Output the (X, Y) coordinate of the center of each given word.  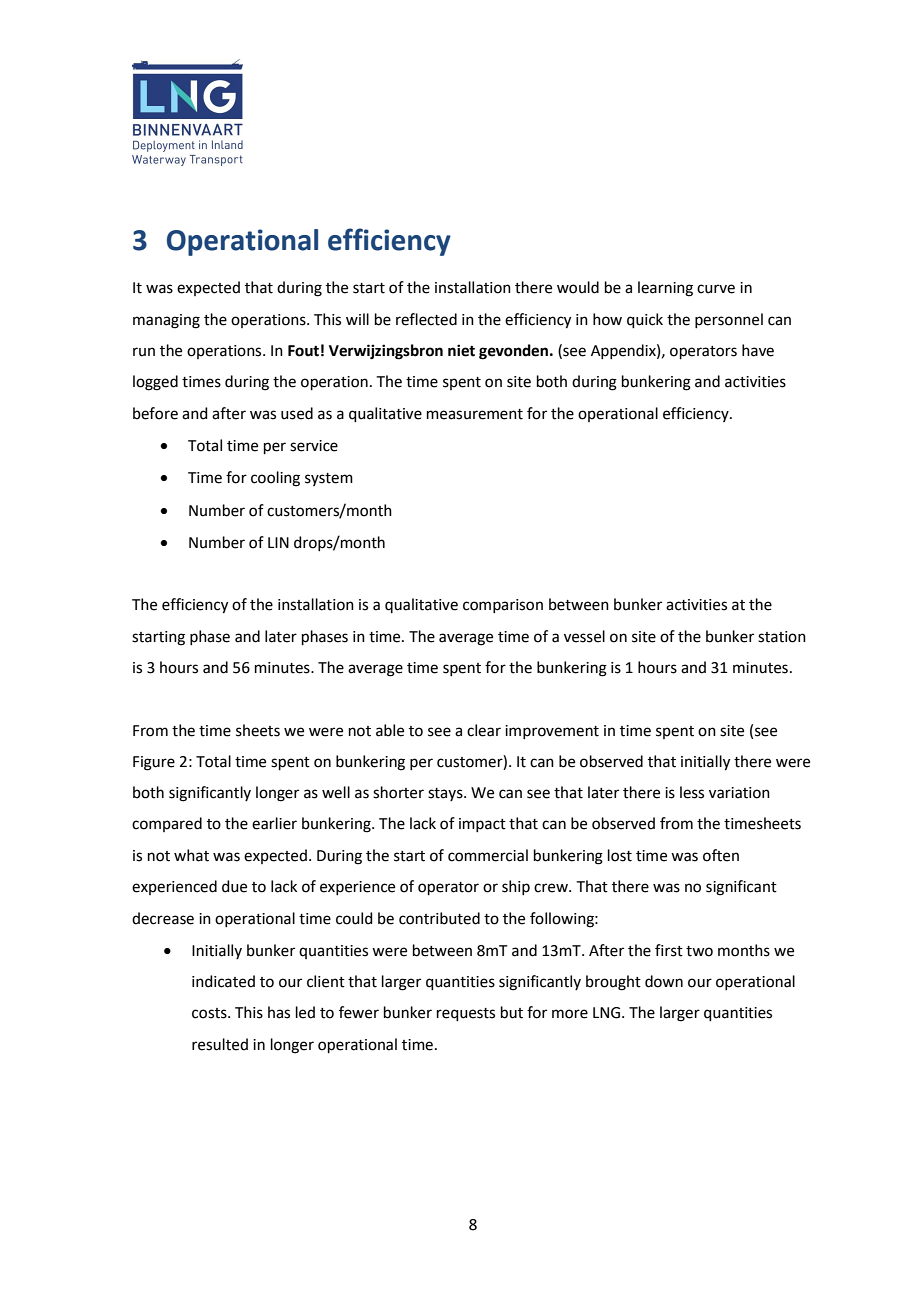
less (692, 792)
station (782, 637)
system (329, 479)
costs (210, 1013)
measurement (475, 414)
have (758, 350)
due (234, 886)
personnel (729, 320)
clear (484, 730)
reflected (426, 319)
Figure (154, 763)
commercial (488, 855)
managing (166, 321)
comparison (503, 606)
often (721, 855)
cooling (275, 479)
